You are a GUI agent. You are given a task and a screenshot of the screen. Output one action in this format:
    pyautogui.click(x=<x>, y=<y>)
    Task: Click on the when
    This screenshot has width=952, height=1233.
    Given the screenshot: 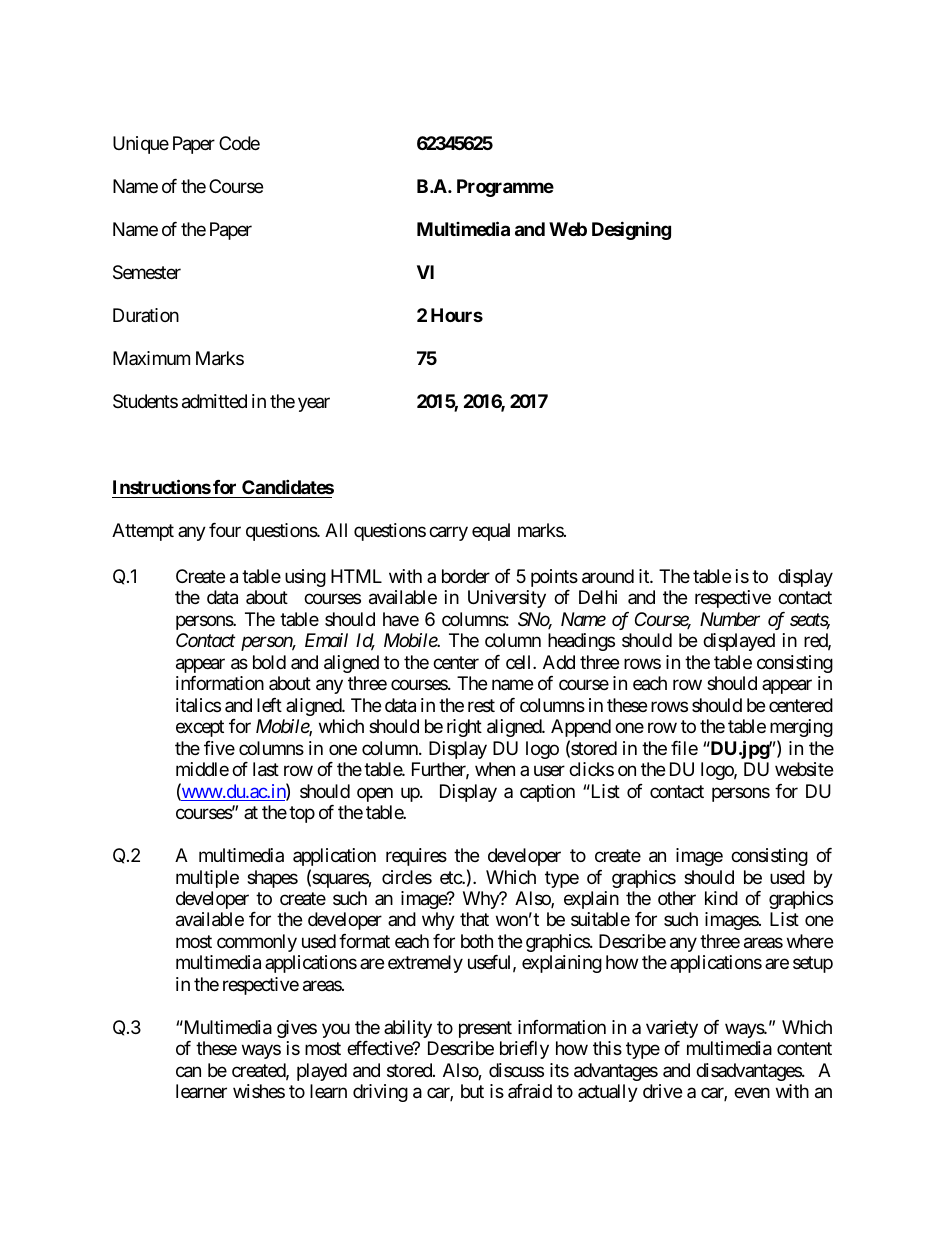 What is the action you would take?
    pyautogui.click(x=495, y=769)
